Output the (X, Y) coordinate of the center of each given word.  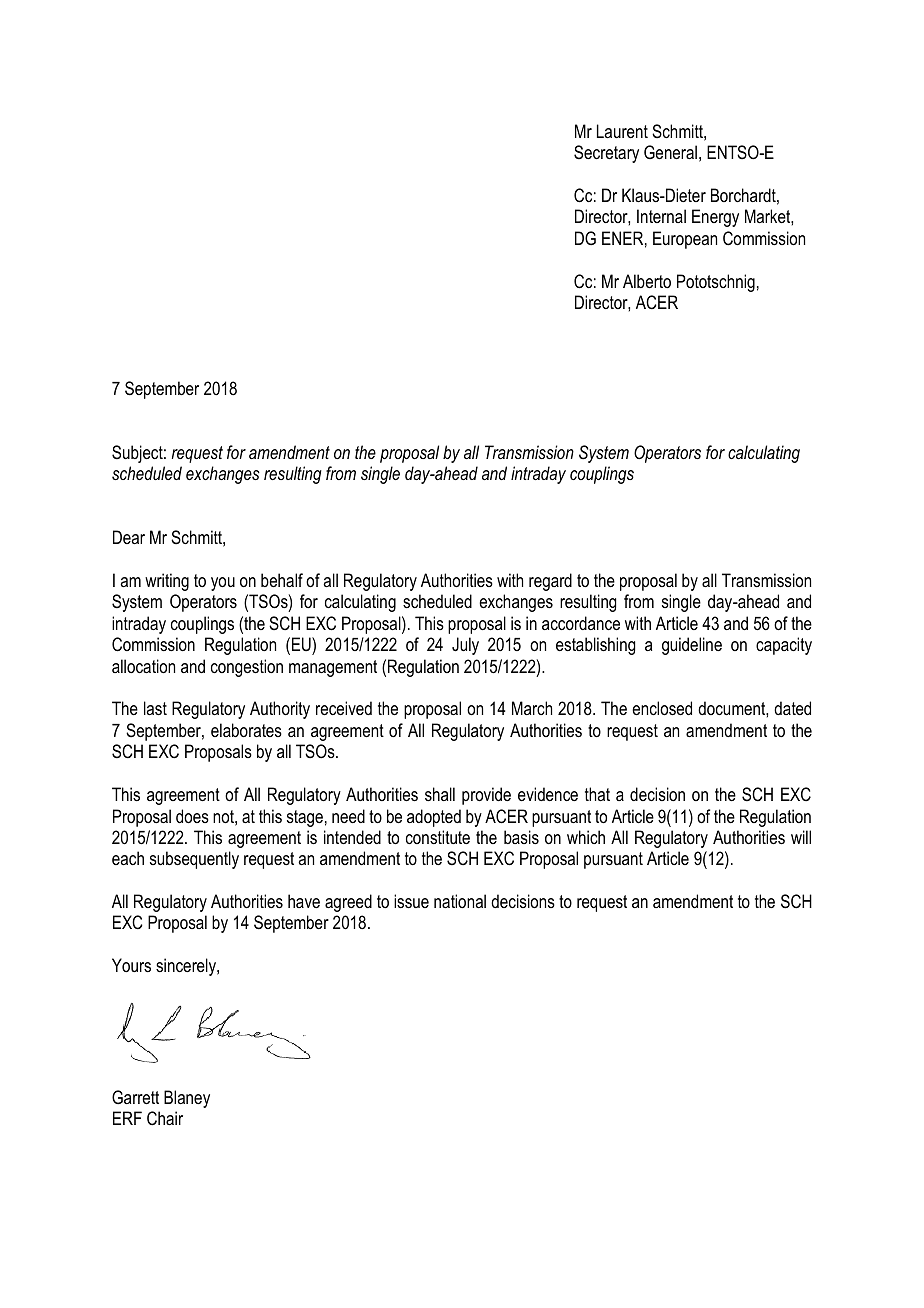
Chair (165, 1118)
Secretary (606, 154)
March (532, 708)
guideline (692, 646)
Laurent (622, 131)
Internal (661, 216)
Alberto (647, 281)
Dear (129, 537)
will (801, 837)
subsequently (194, 860)
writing (167, 582)
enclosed (662, 708)
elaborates (246, 730)
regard (550, 582)
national (460, 901)
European (685, 240)
